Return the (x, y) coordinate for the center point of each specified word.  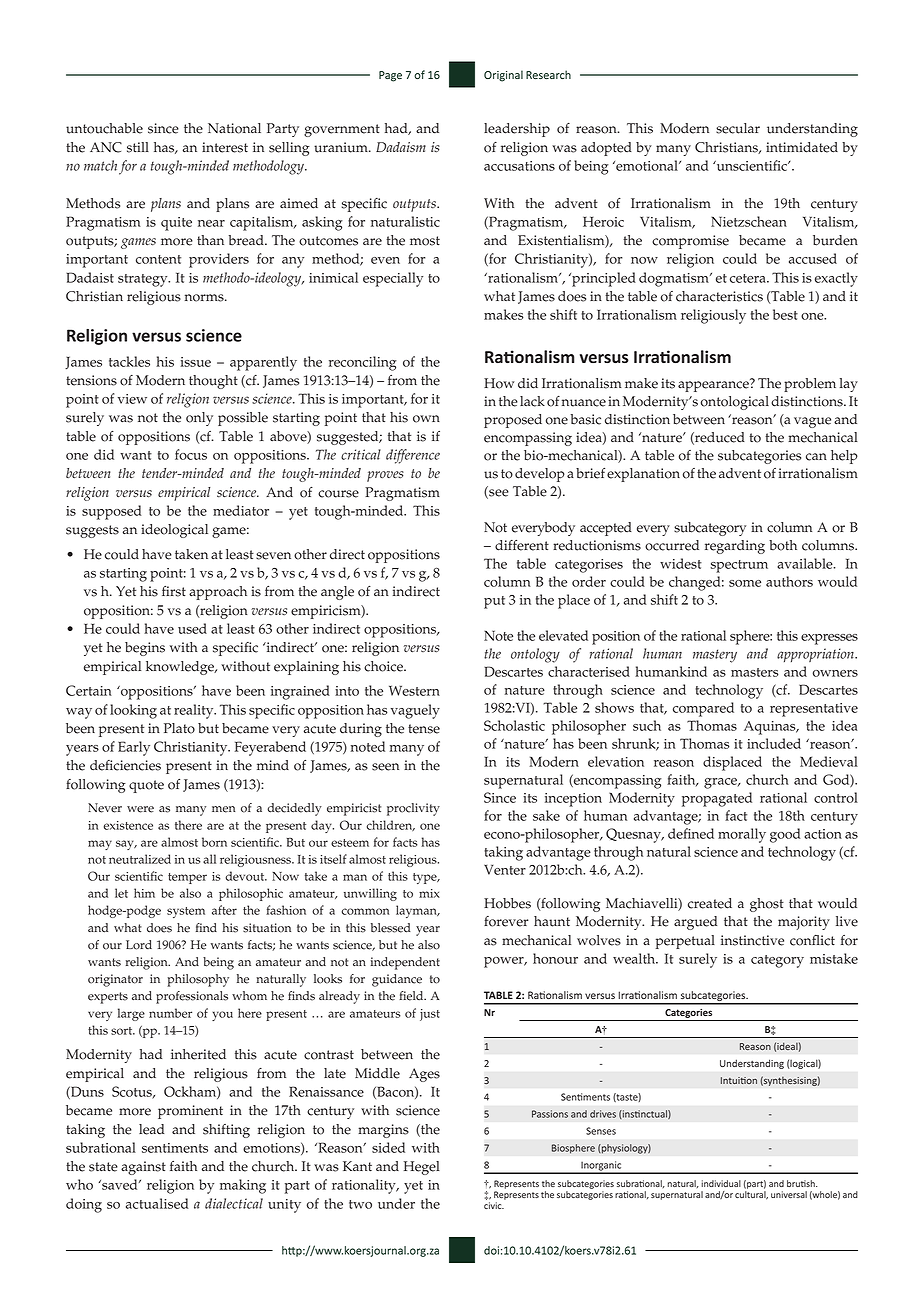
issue (195, 362)
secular (738, 128)
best (785, 314)
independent (405, 963)
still (138, 147)
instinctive (752, 940)
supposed (111, 512)
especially (393, 279)
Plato (179, 728)
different (522, 545)
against (143, 1168)
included (774, 743)
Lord (139, 945)
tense (424, 729)
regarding (735, 547)
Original (503, 76)
